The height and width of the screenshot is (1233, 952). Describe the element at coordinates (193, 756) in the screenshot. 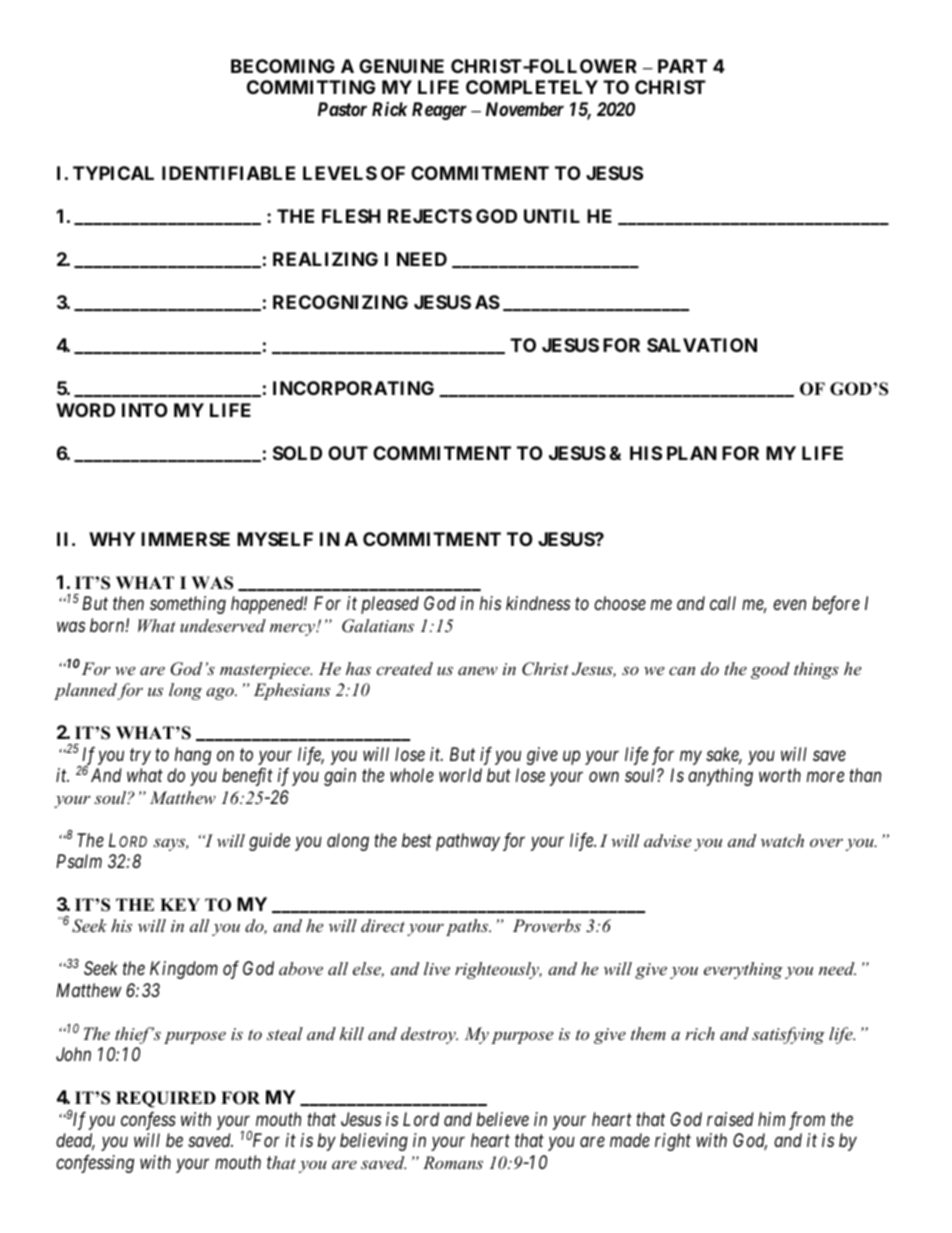

I see `hang` at that location.
